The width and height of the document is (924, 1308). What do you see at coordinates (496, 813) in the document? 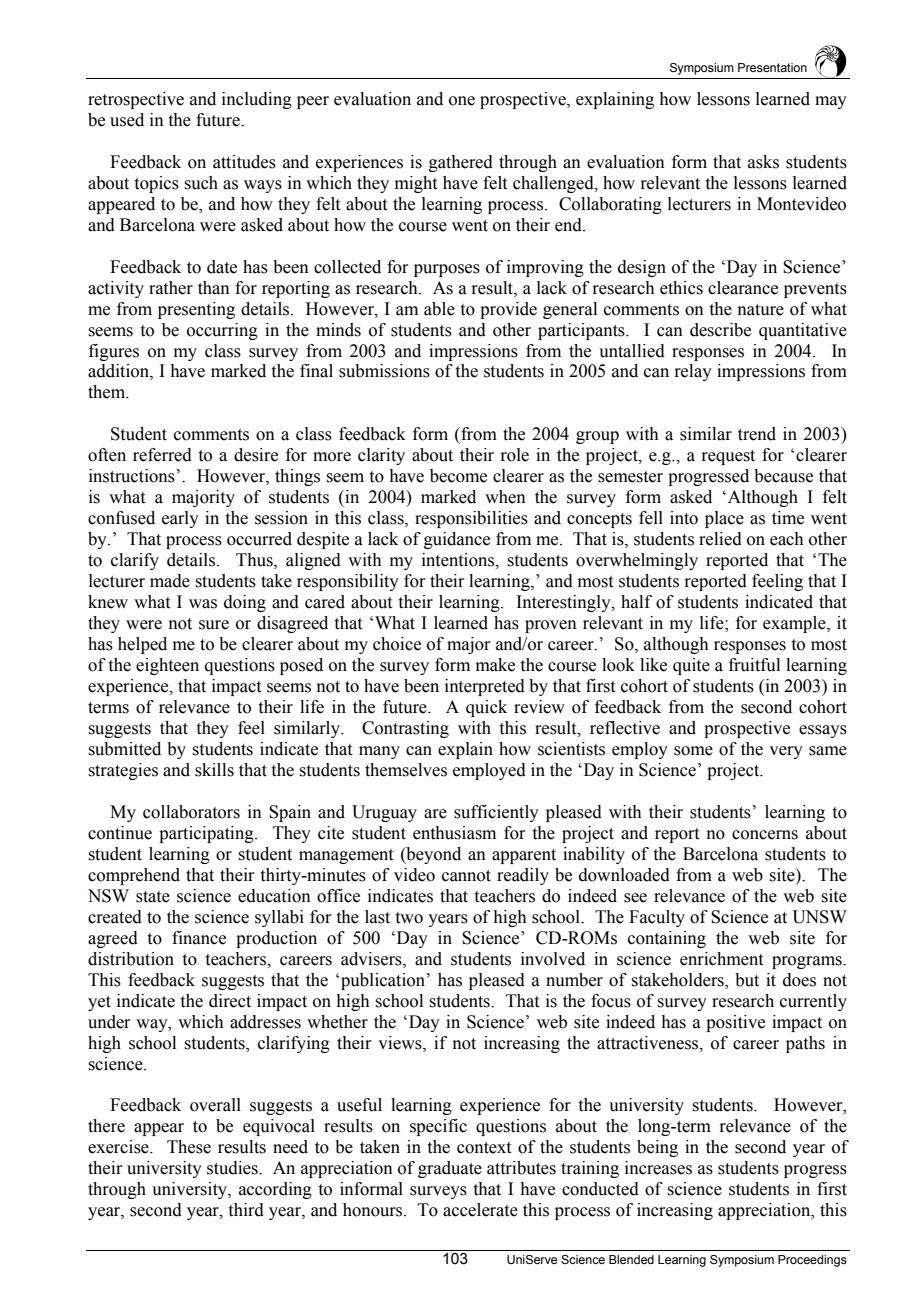
I see `sufficiently` at bounding box center [496, 813].
